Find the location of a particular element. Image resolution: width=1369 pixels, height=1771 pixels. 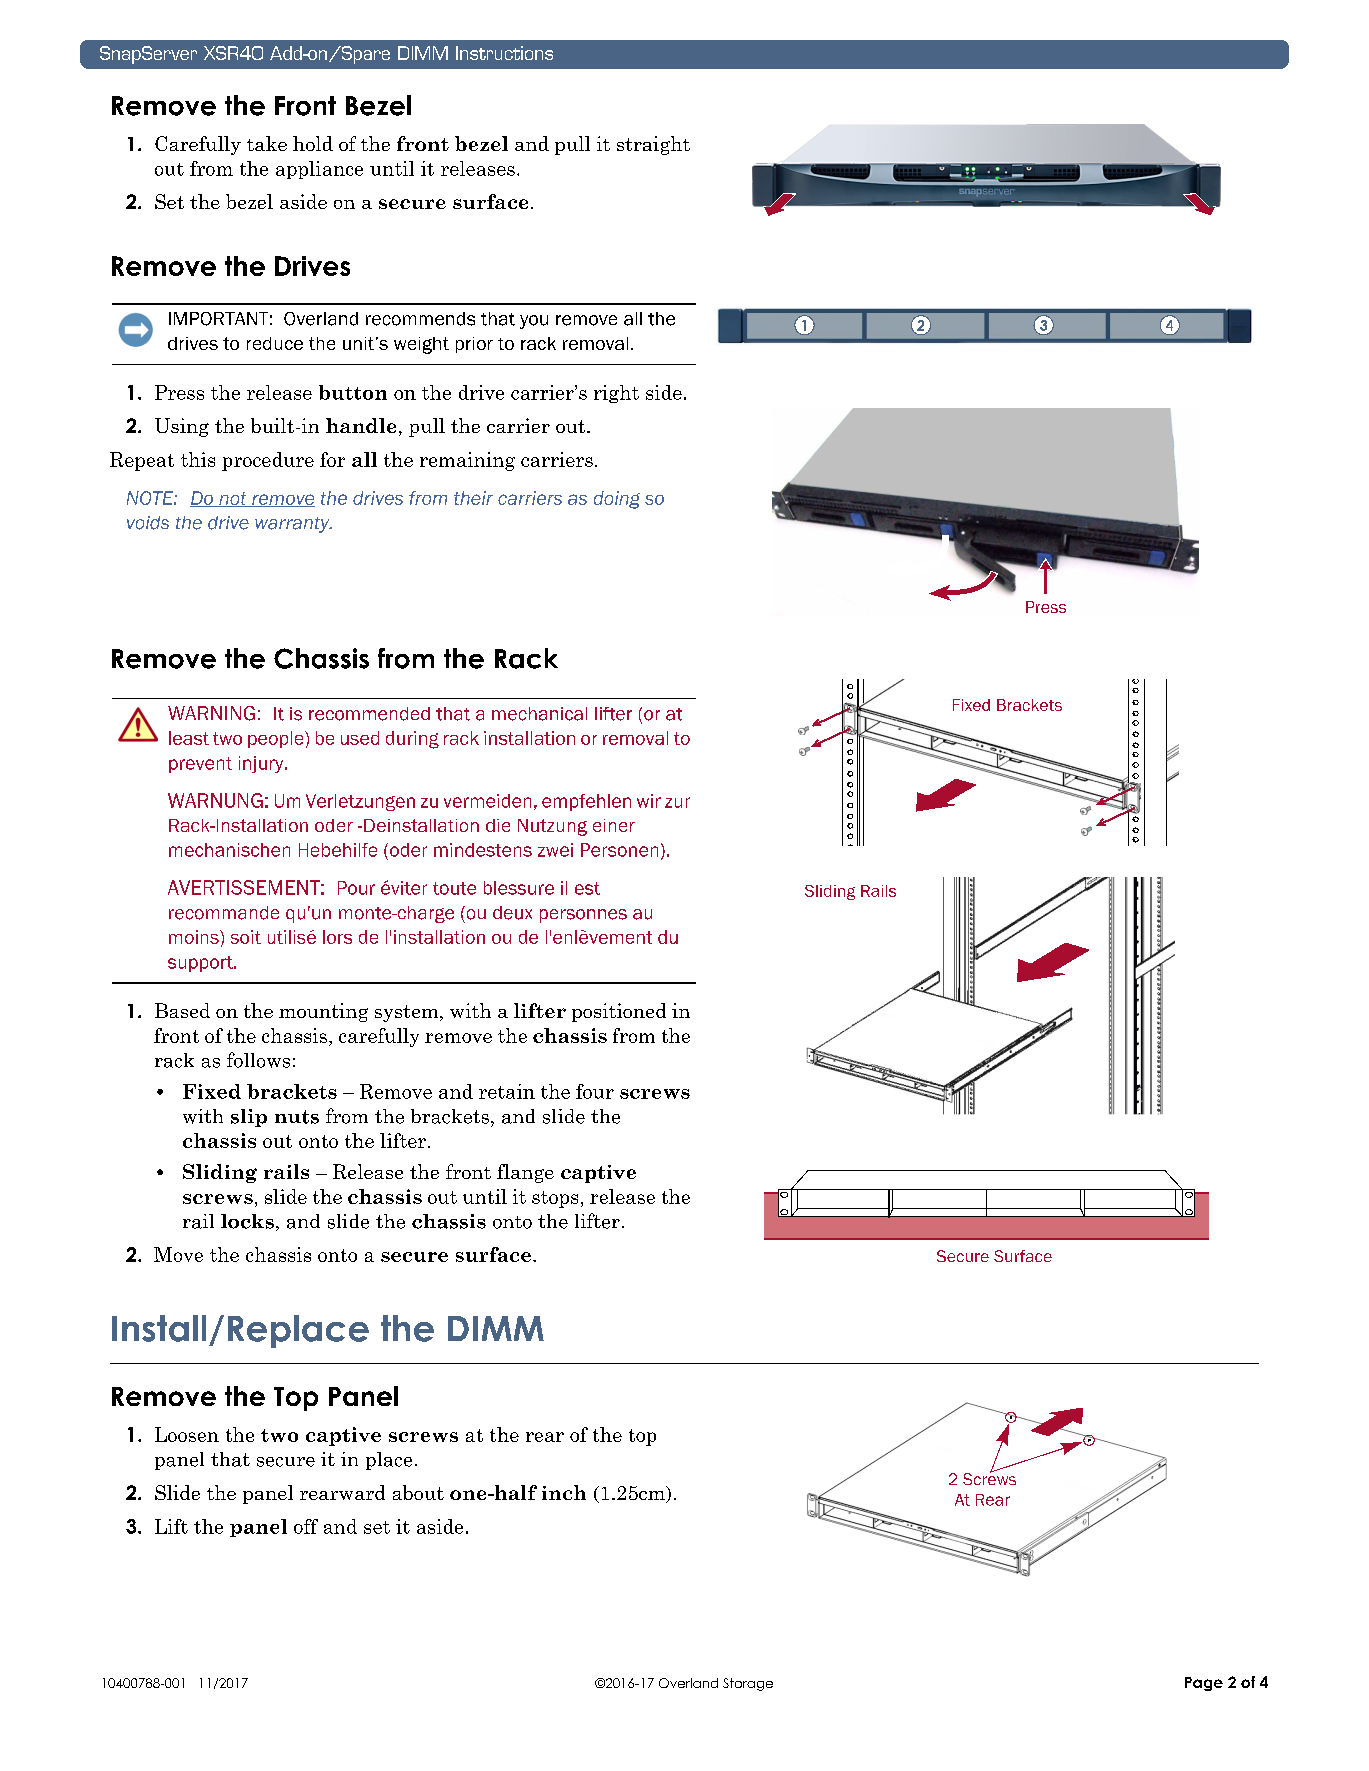

take is located at coordinates (267, 143).
